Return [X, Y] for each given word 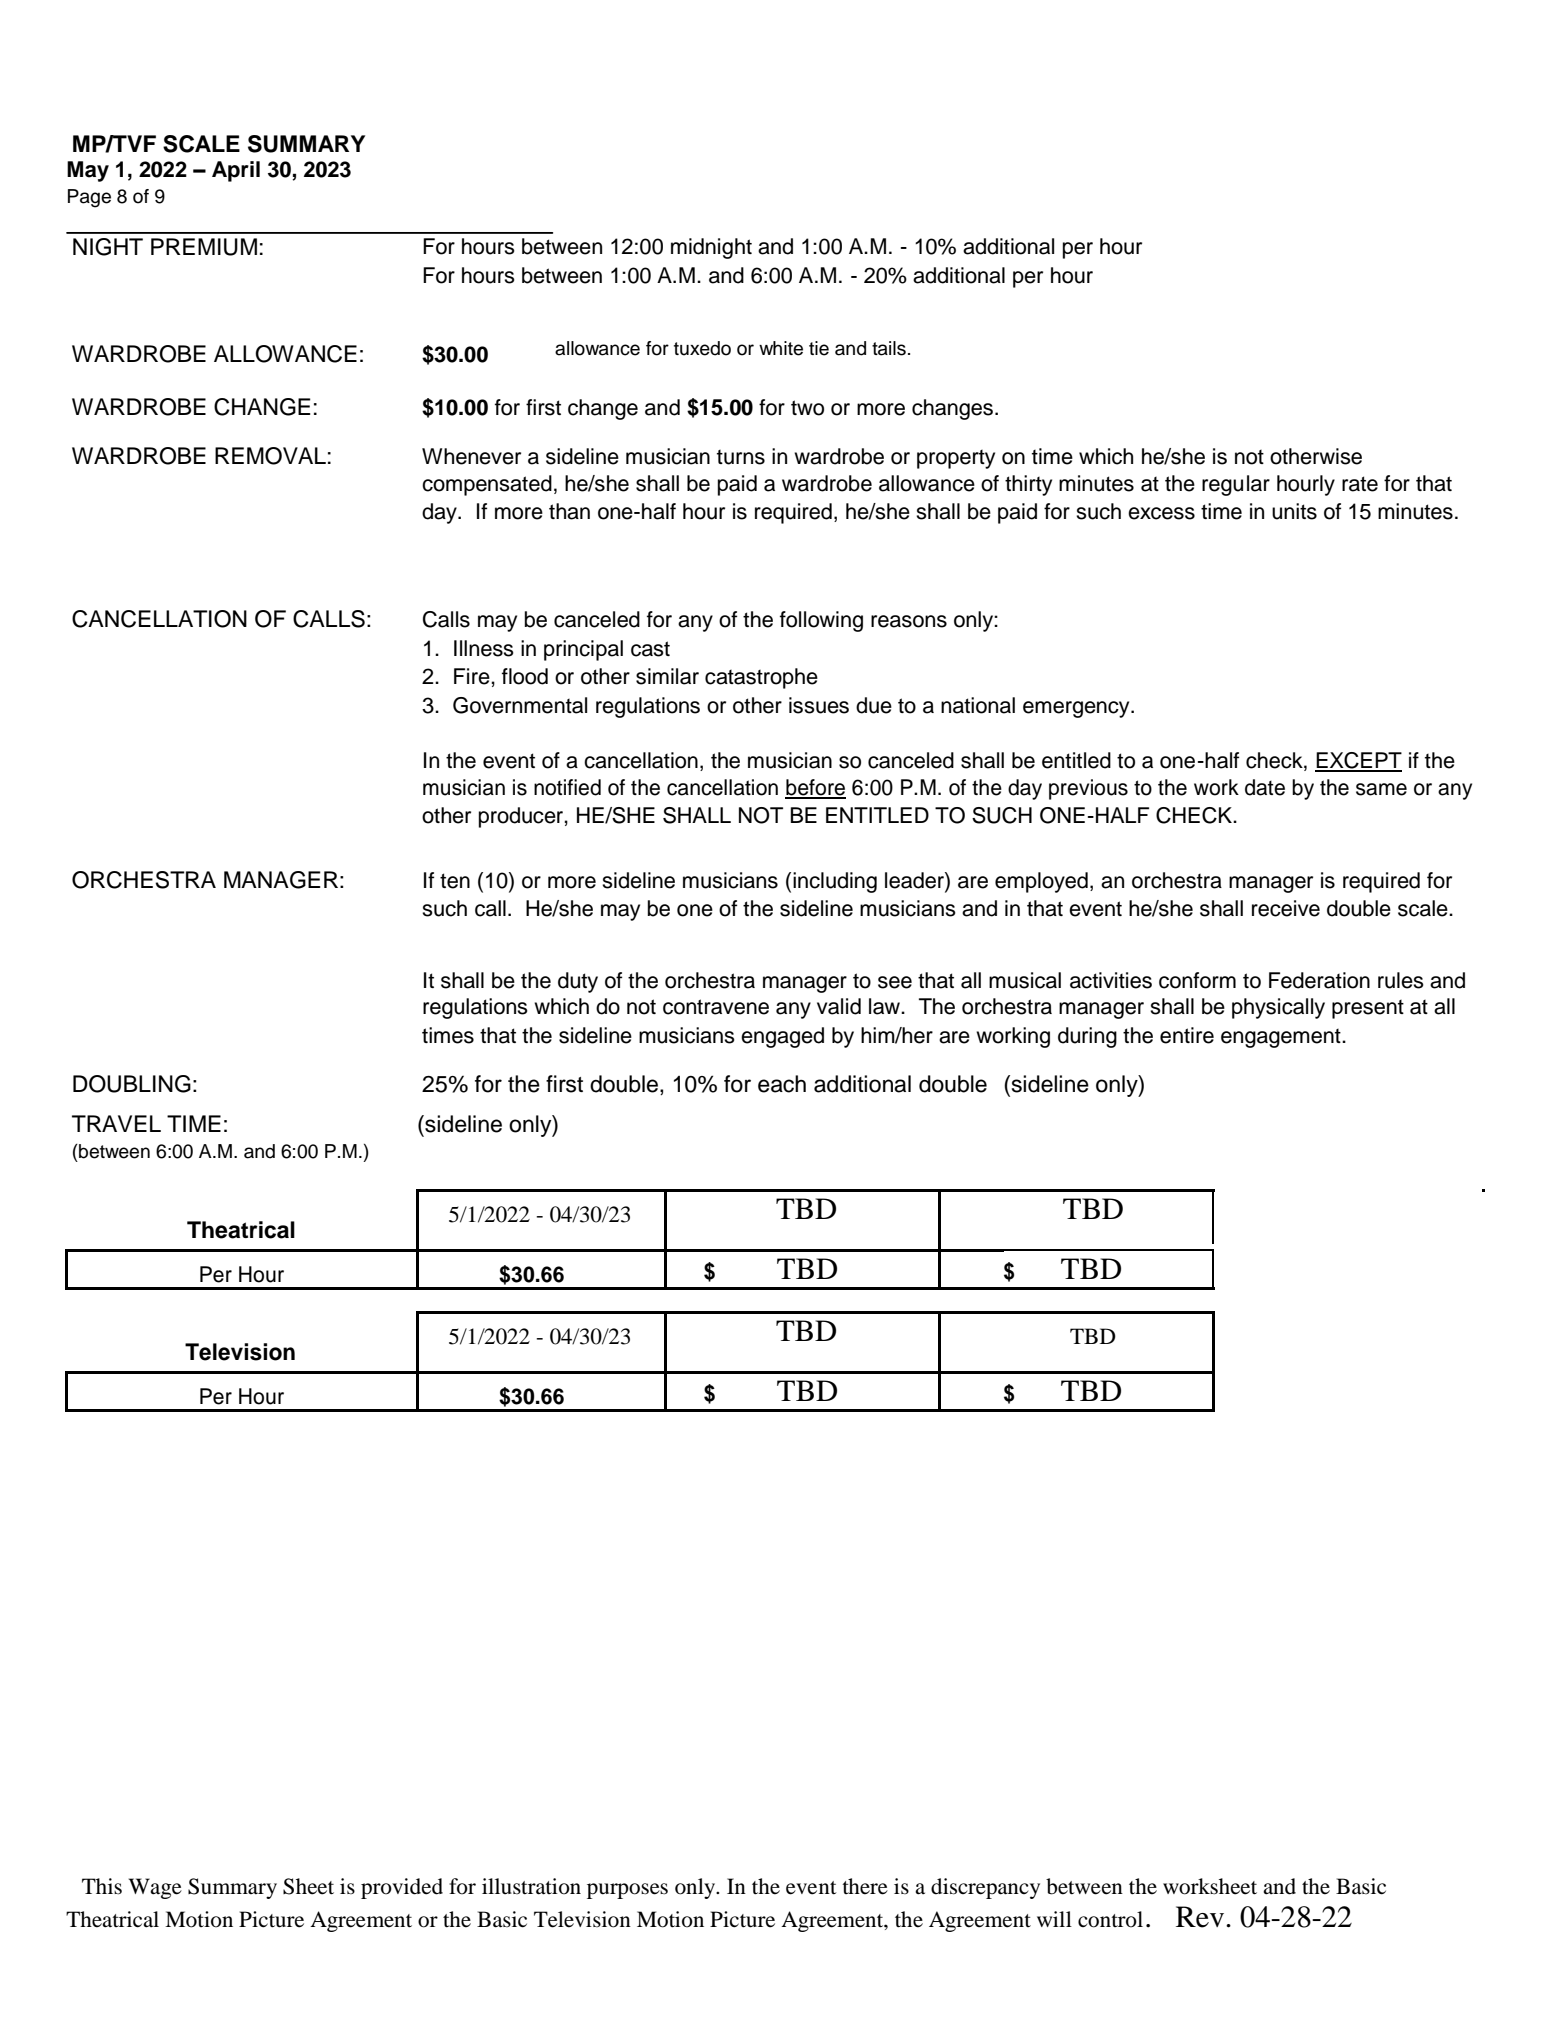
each [782, 1084]
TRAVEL [116, 1123]
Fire [473, 676]
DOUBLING [132, 1084]
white [781, 348]
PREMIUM [204, 247]
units [1294, 511]
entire [1187, 1035]
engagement [1282, 1038]
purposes [627, 1891]
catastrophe [761, 678]
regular [1236, 485]
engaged [782, 1037]
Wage [155, 1888]
